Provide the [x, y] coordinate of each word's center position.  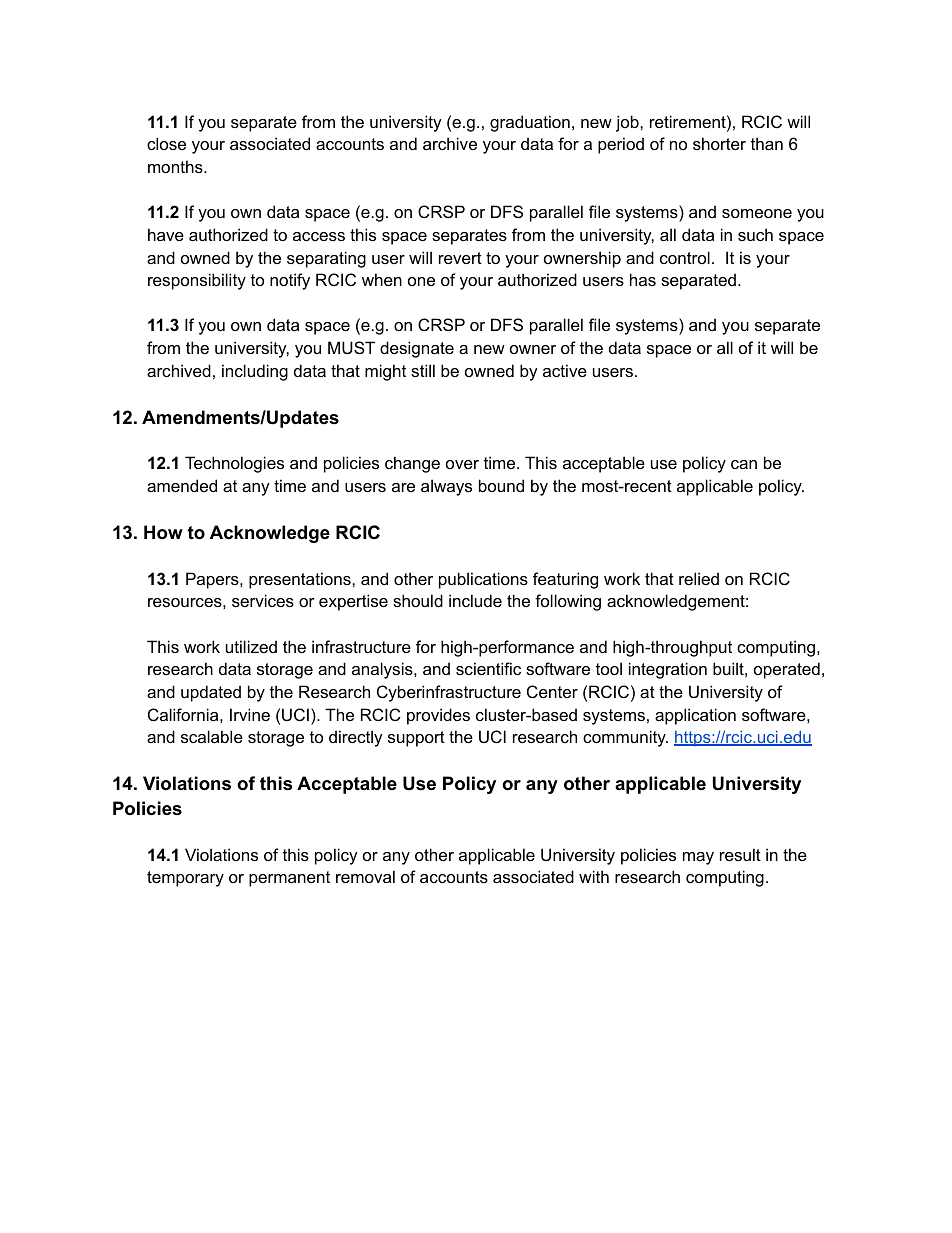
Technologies [234, 464]
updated [211, 693]
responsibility [197, 281]
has [643, 279]
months [176, 166]
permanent [289, 879]
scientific [488, 668]
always [446, 487]
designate [417, 349]
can [744, 464]
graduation [530, 123]
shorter [719, 143]
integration [668, 670]
